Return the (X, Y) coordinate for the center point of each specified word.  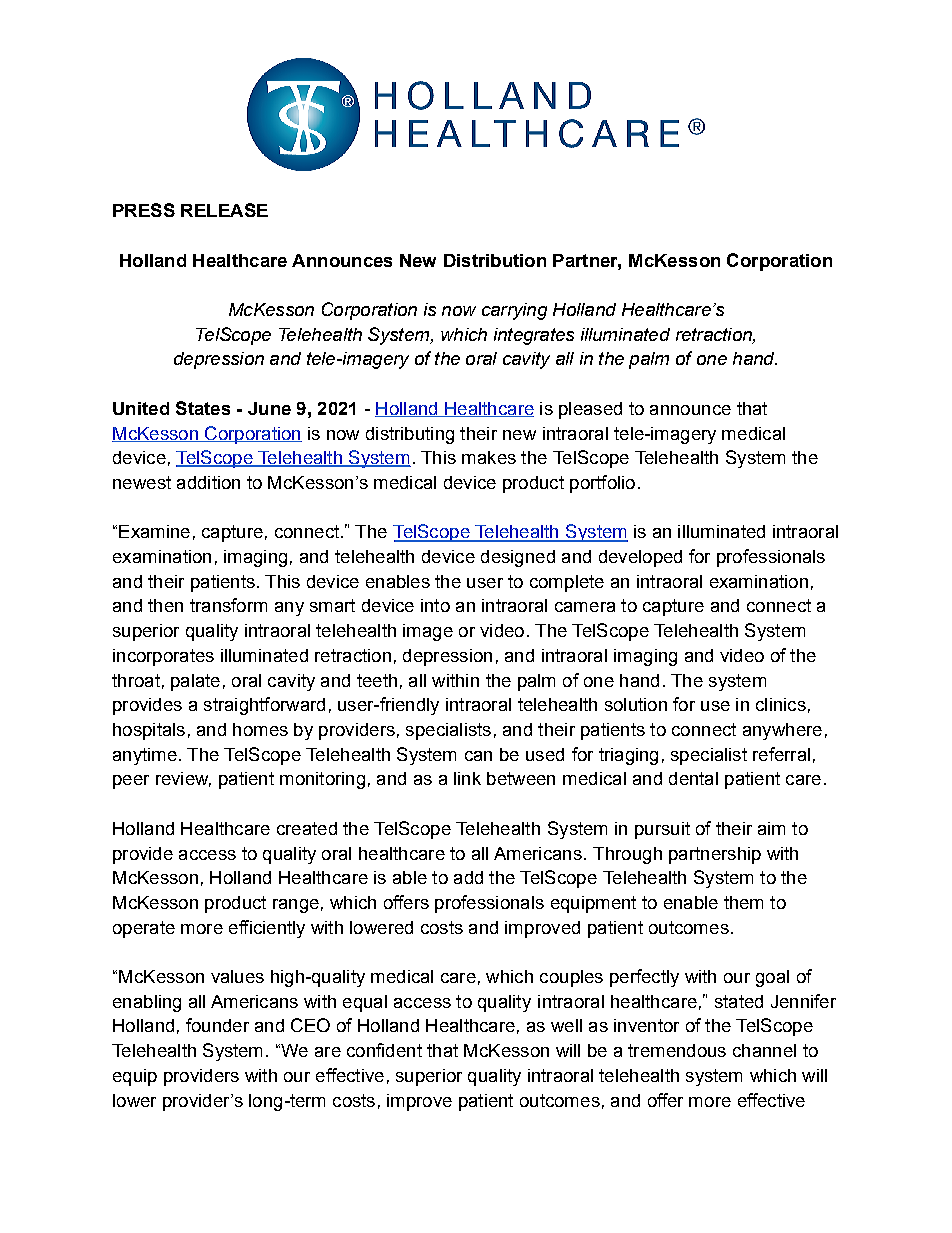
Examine (154, 531)
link (467, 778)
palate (195, 682)
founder (217, 1025)
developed (640, 558)
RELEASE (224, 210)
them (743, 902)
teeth (377, 680)
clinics (781, 704)
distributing (410, 435)
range (296, 906)
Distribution (495, 260)
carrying (514, 311)
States (203, 408)
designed (518, 558)
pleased (590, 410)
